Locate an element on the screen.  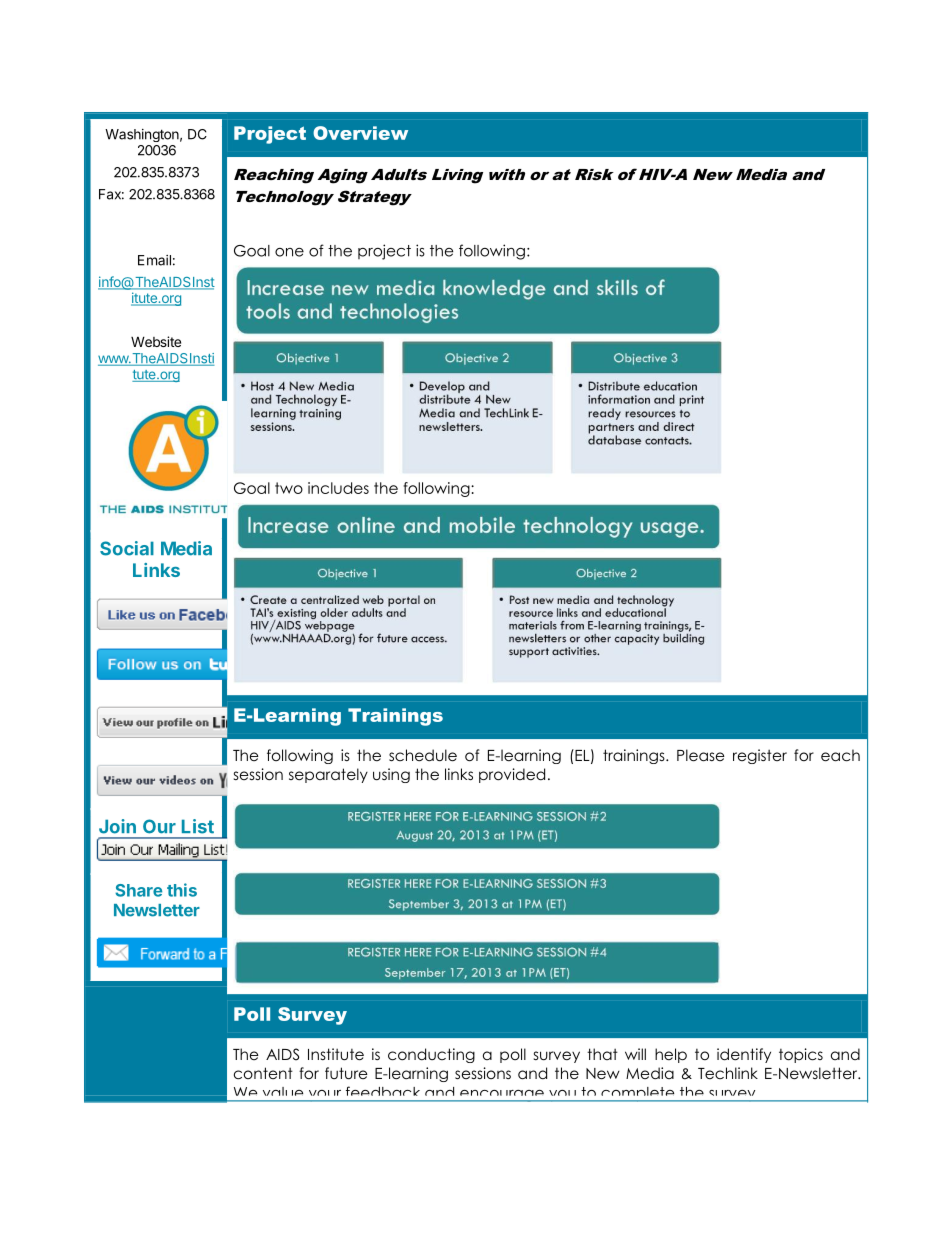
schedule is located at coordinates (423, 755).
